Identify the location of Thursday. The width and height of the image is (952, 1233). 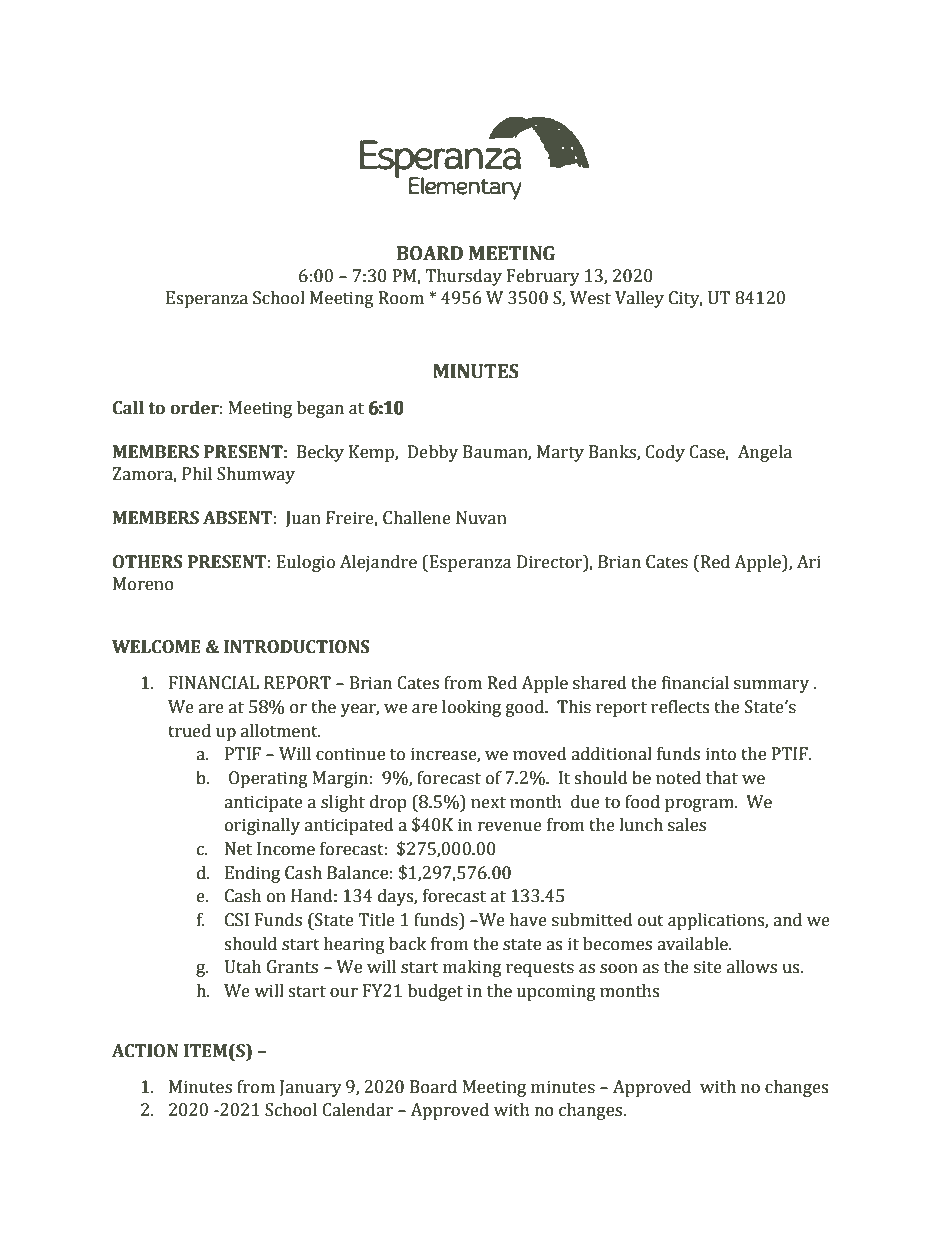
(463, 277).
